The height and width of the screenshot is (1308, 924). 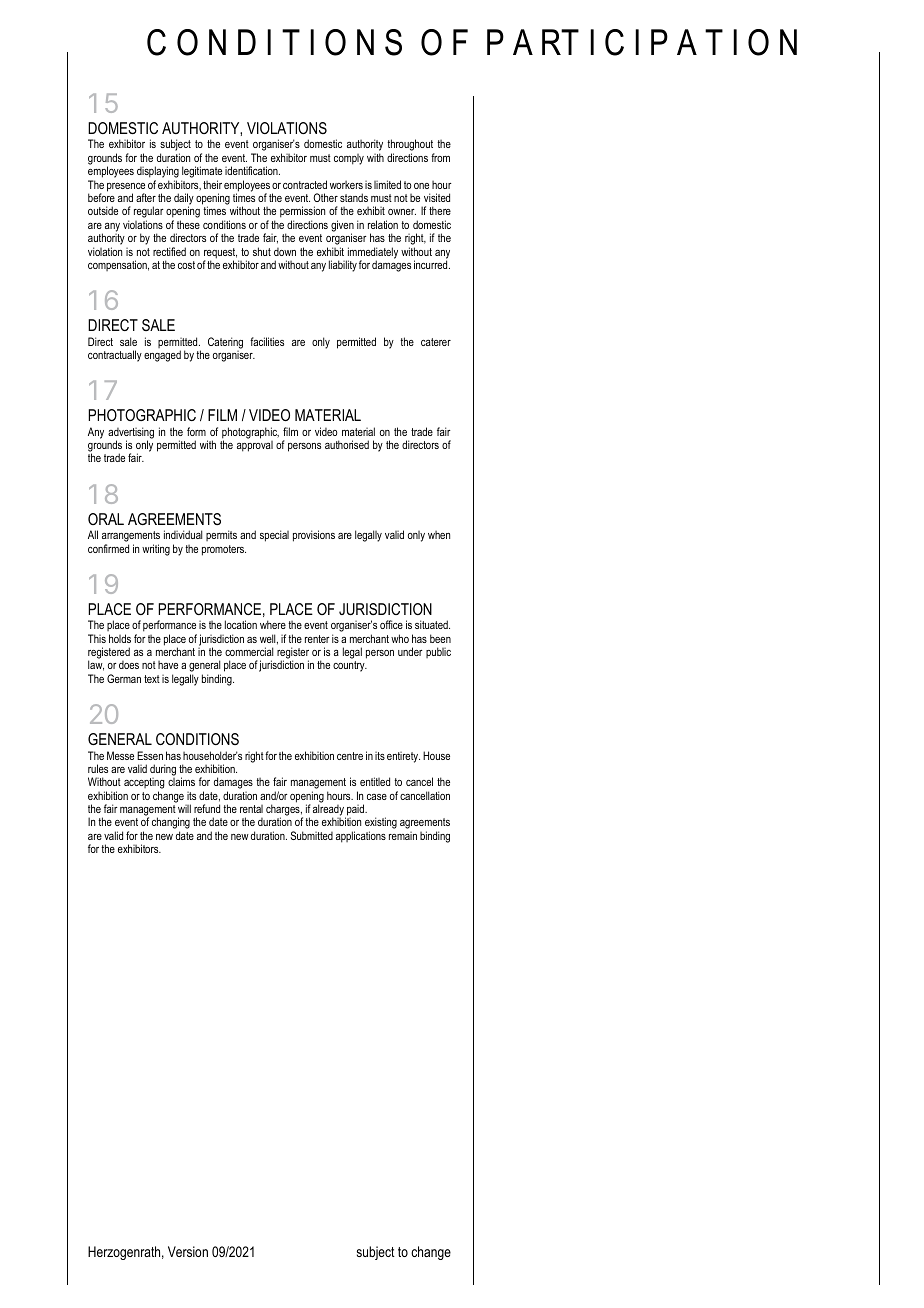 What do you see at coordinates (410, 651) in the screenshot?
I see `under` at bounding box center [410, 651].
